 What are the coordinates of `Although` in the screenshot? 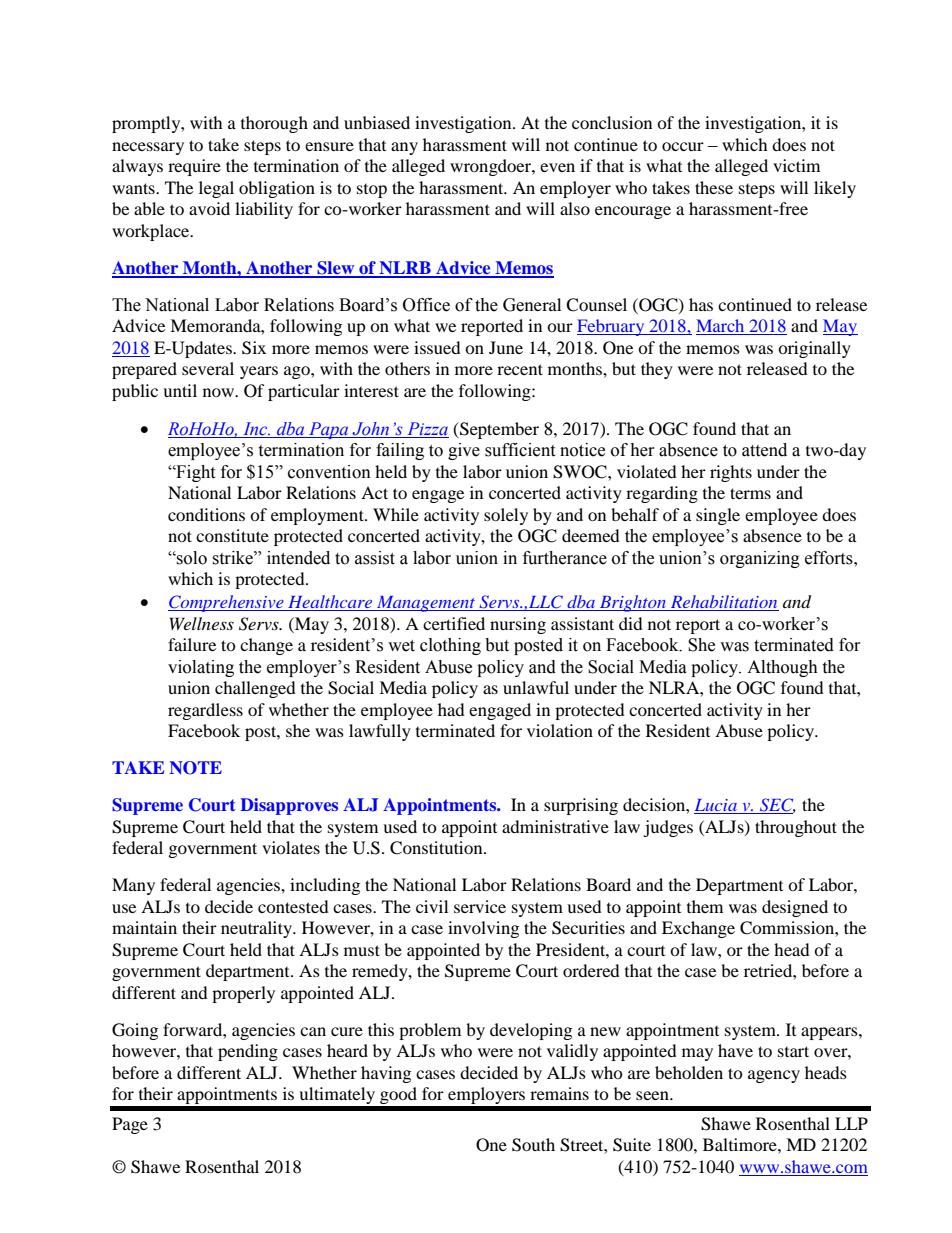 It's located at (782, 668).
